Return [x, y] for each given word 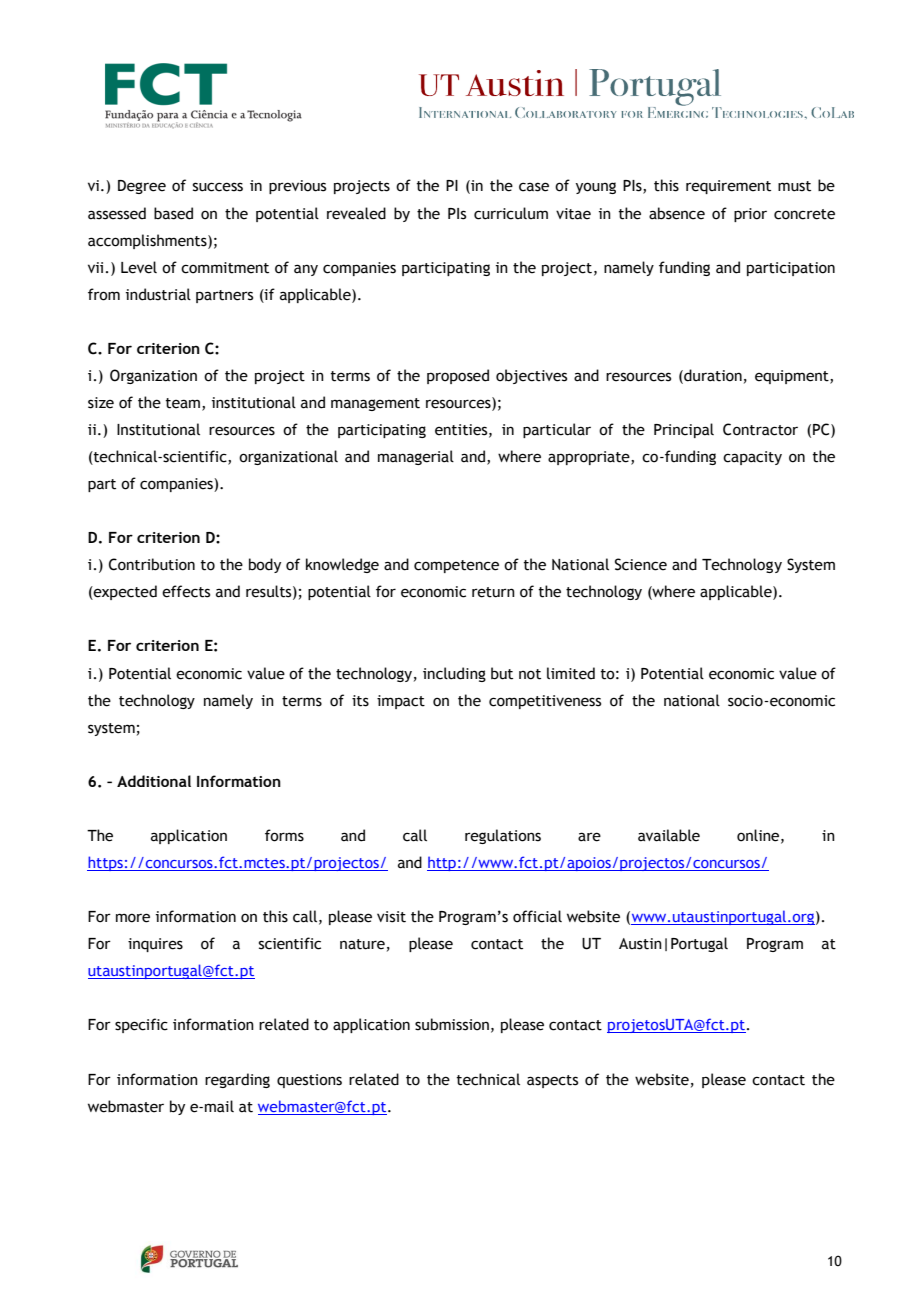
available [669, 835]
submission [452, 1024]
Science [641, 564]
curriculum [511, 213]
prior [750, 215]
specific [141, 1025]
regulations [503, 836]
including [454, 674]
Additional [154, 781]
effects [186, 591]
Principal [684, 430]
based [173, 213]
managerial [416, 457]
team [182, 403]
